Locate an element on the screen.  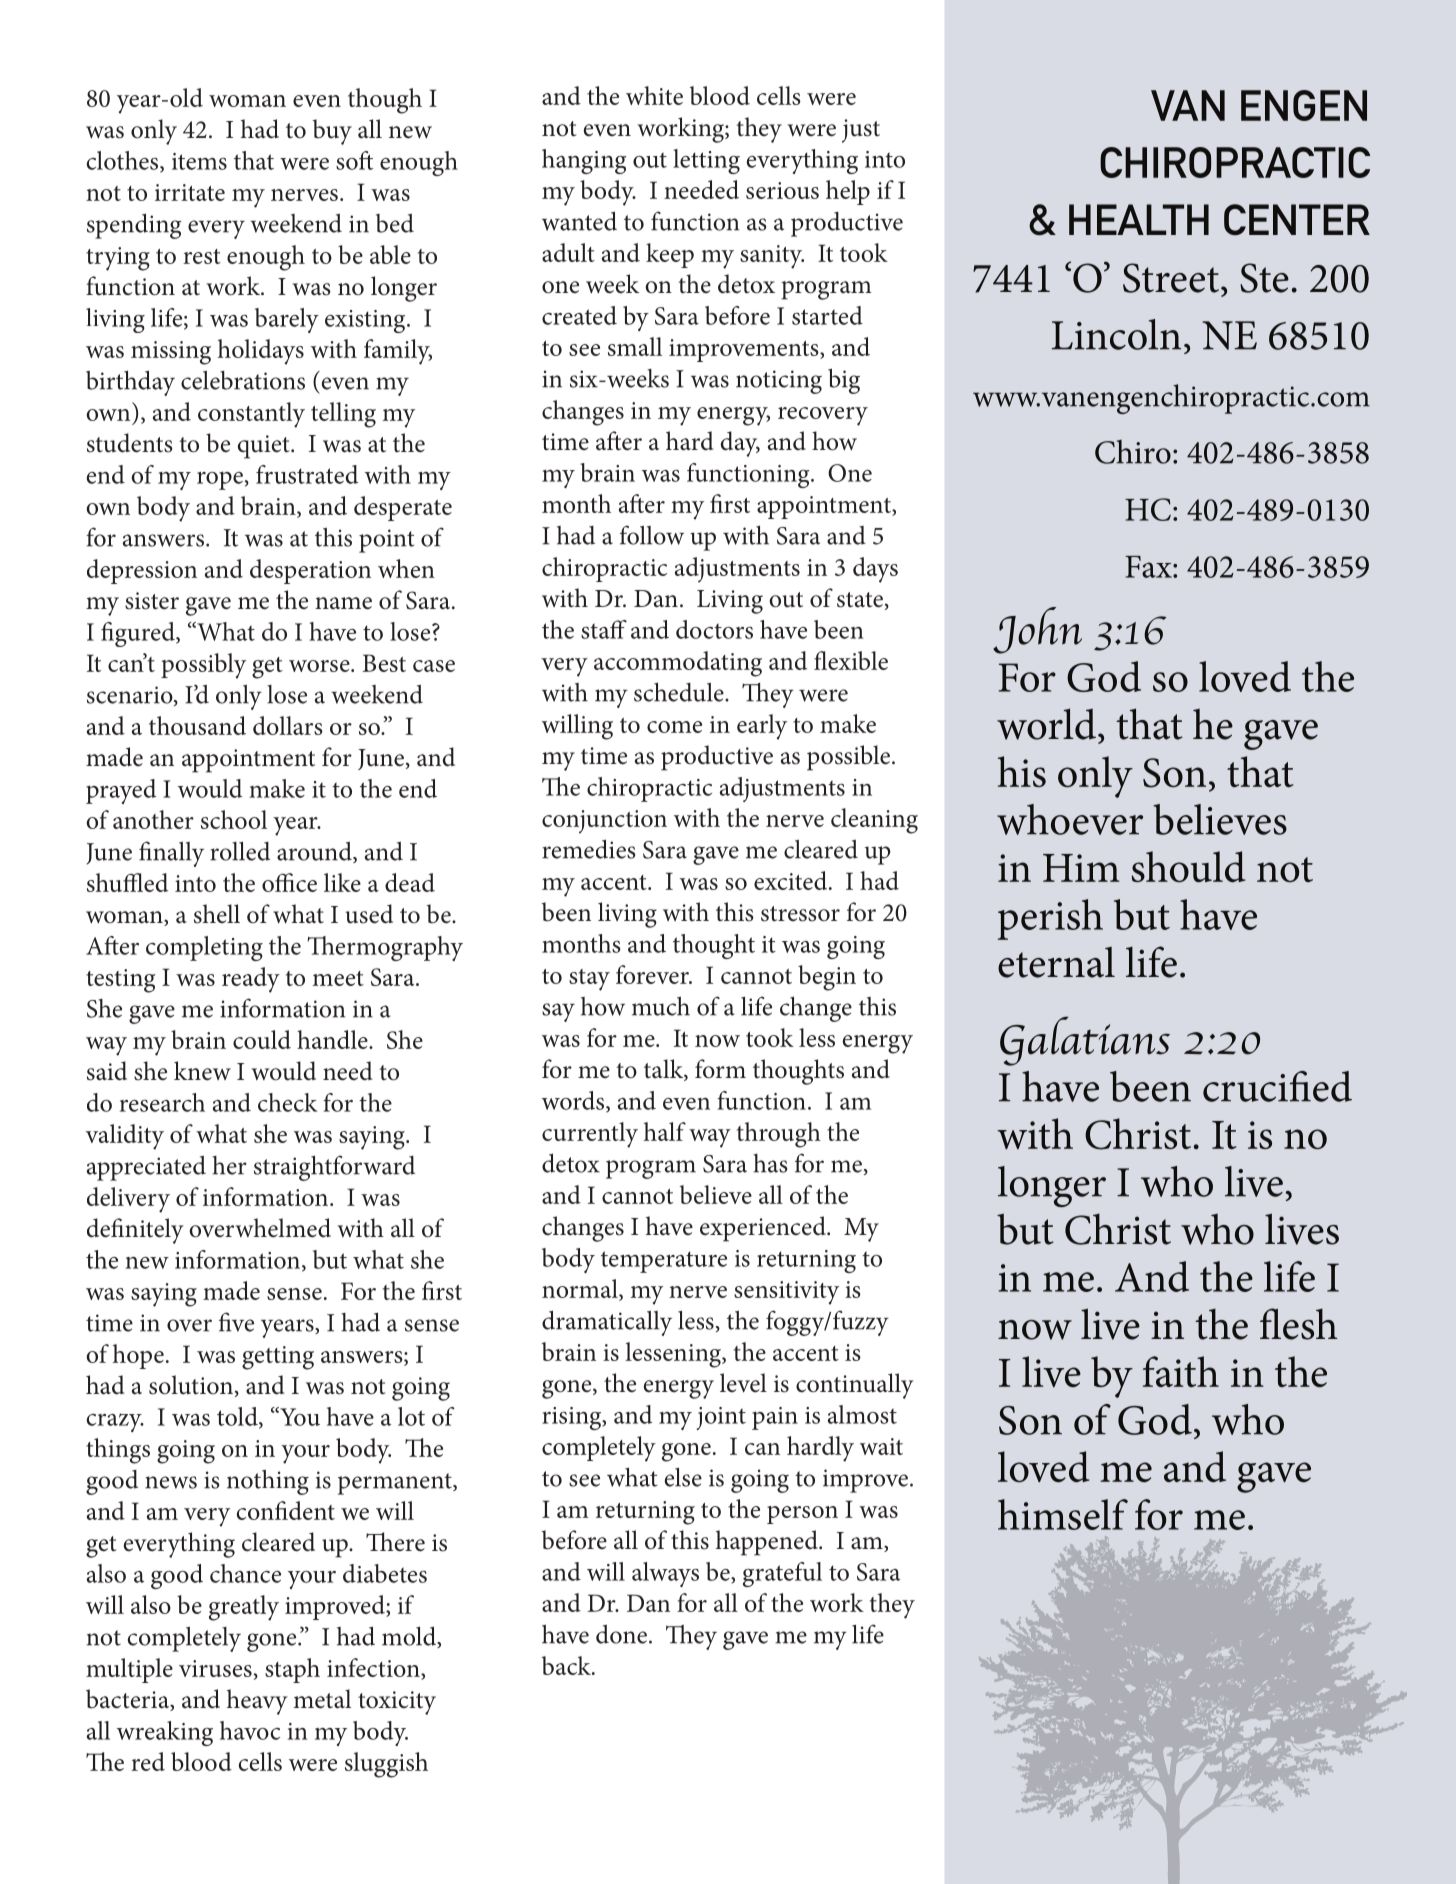
should is located at coordinates (1189, 867).
